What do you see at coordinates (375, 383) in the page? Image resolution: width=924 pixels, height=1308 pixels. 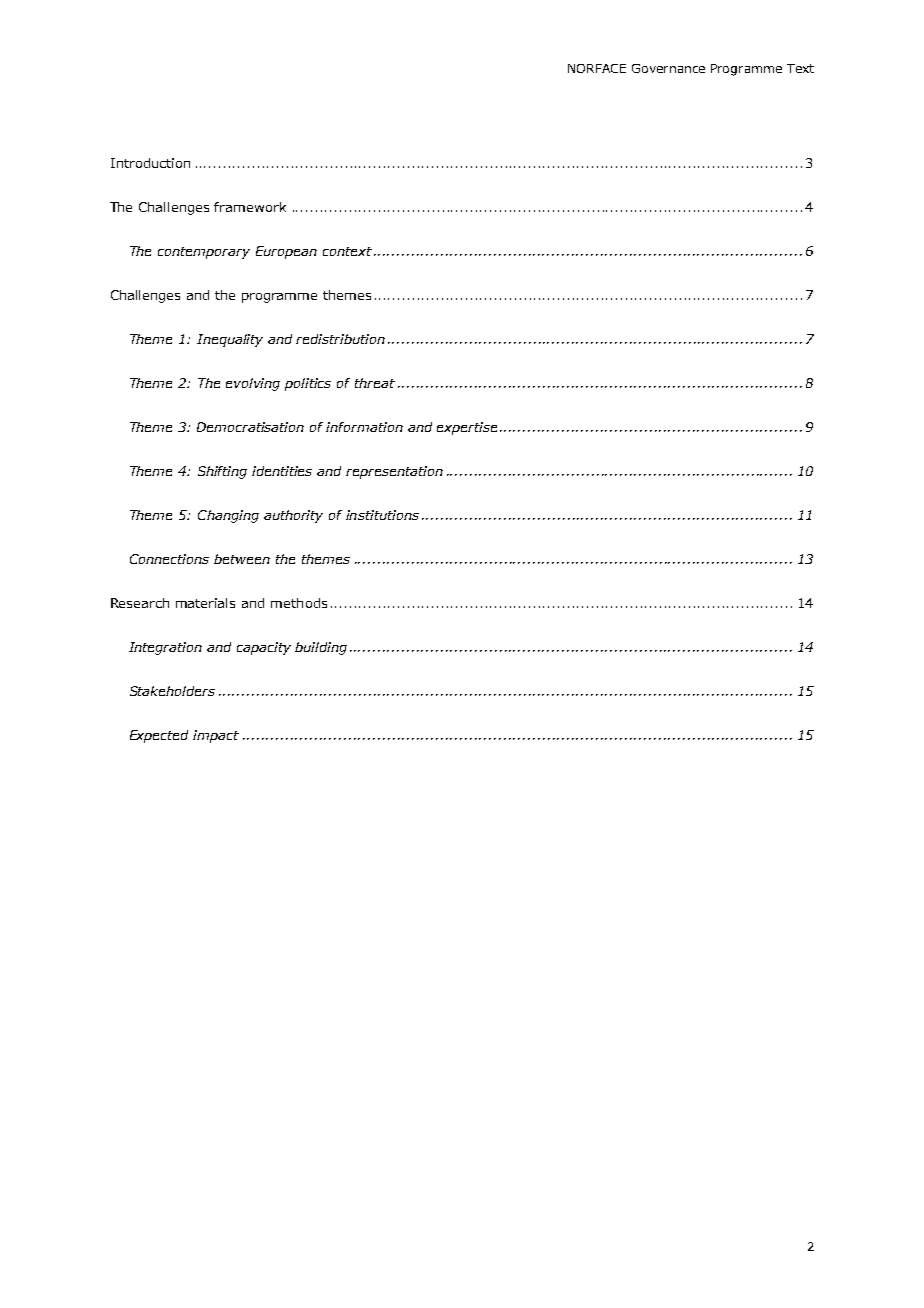 I see `threat` at bounding box center [375, 383].
